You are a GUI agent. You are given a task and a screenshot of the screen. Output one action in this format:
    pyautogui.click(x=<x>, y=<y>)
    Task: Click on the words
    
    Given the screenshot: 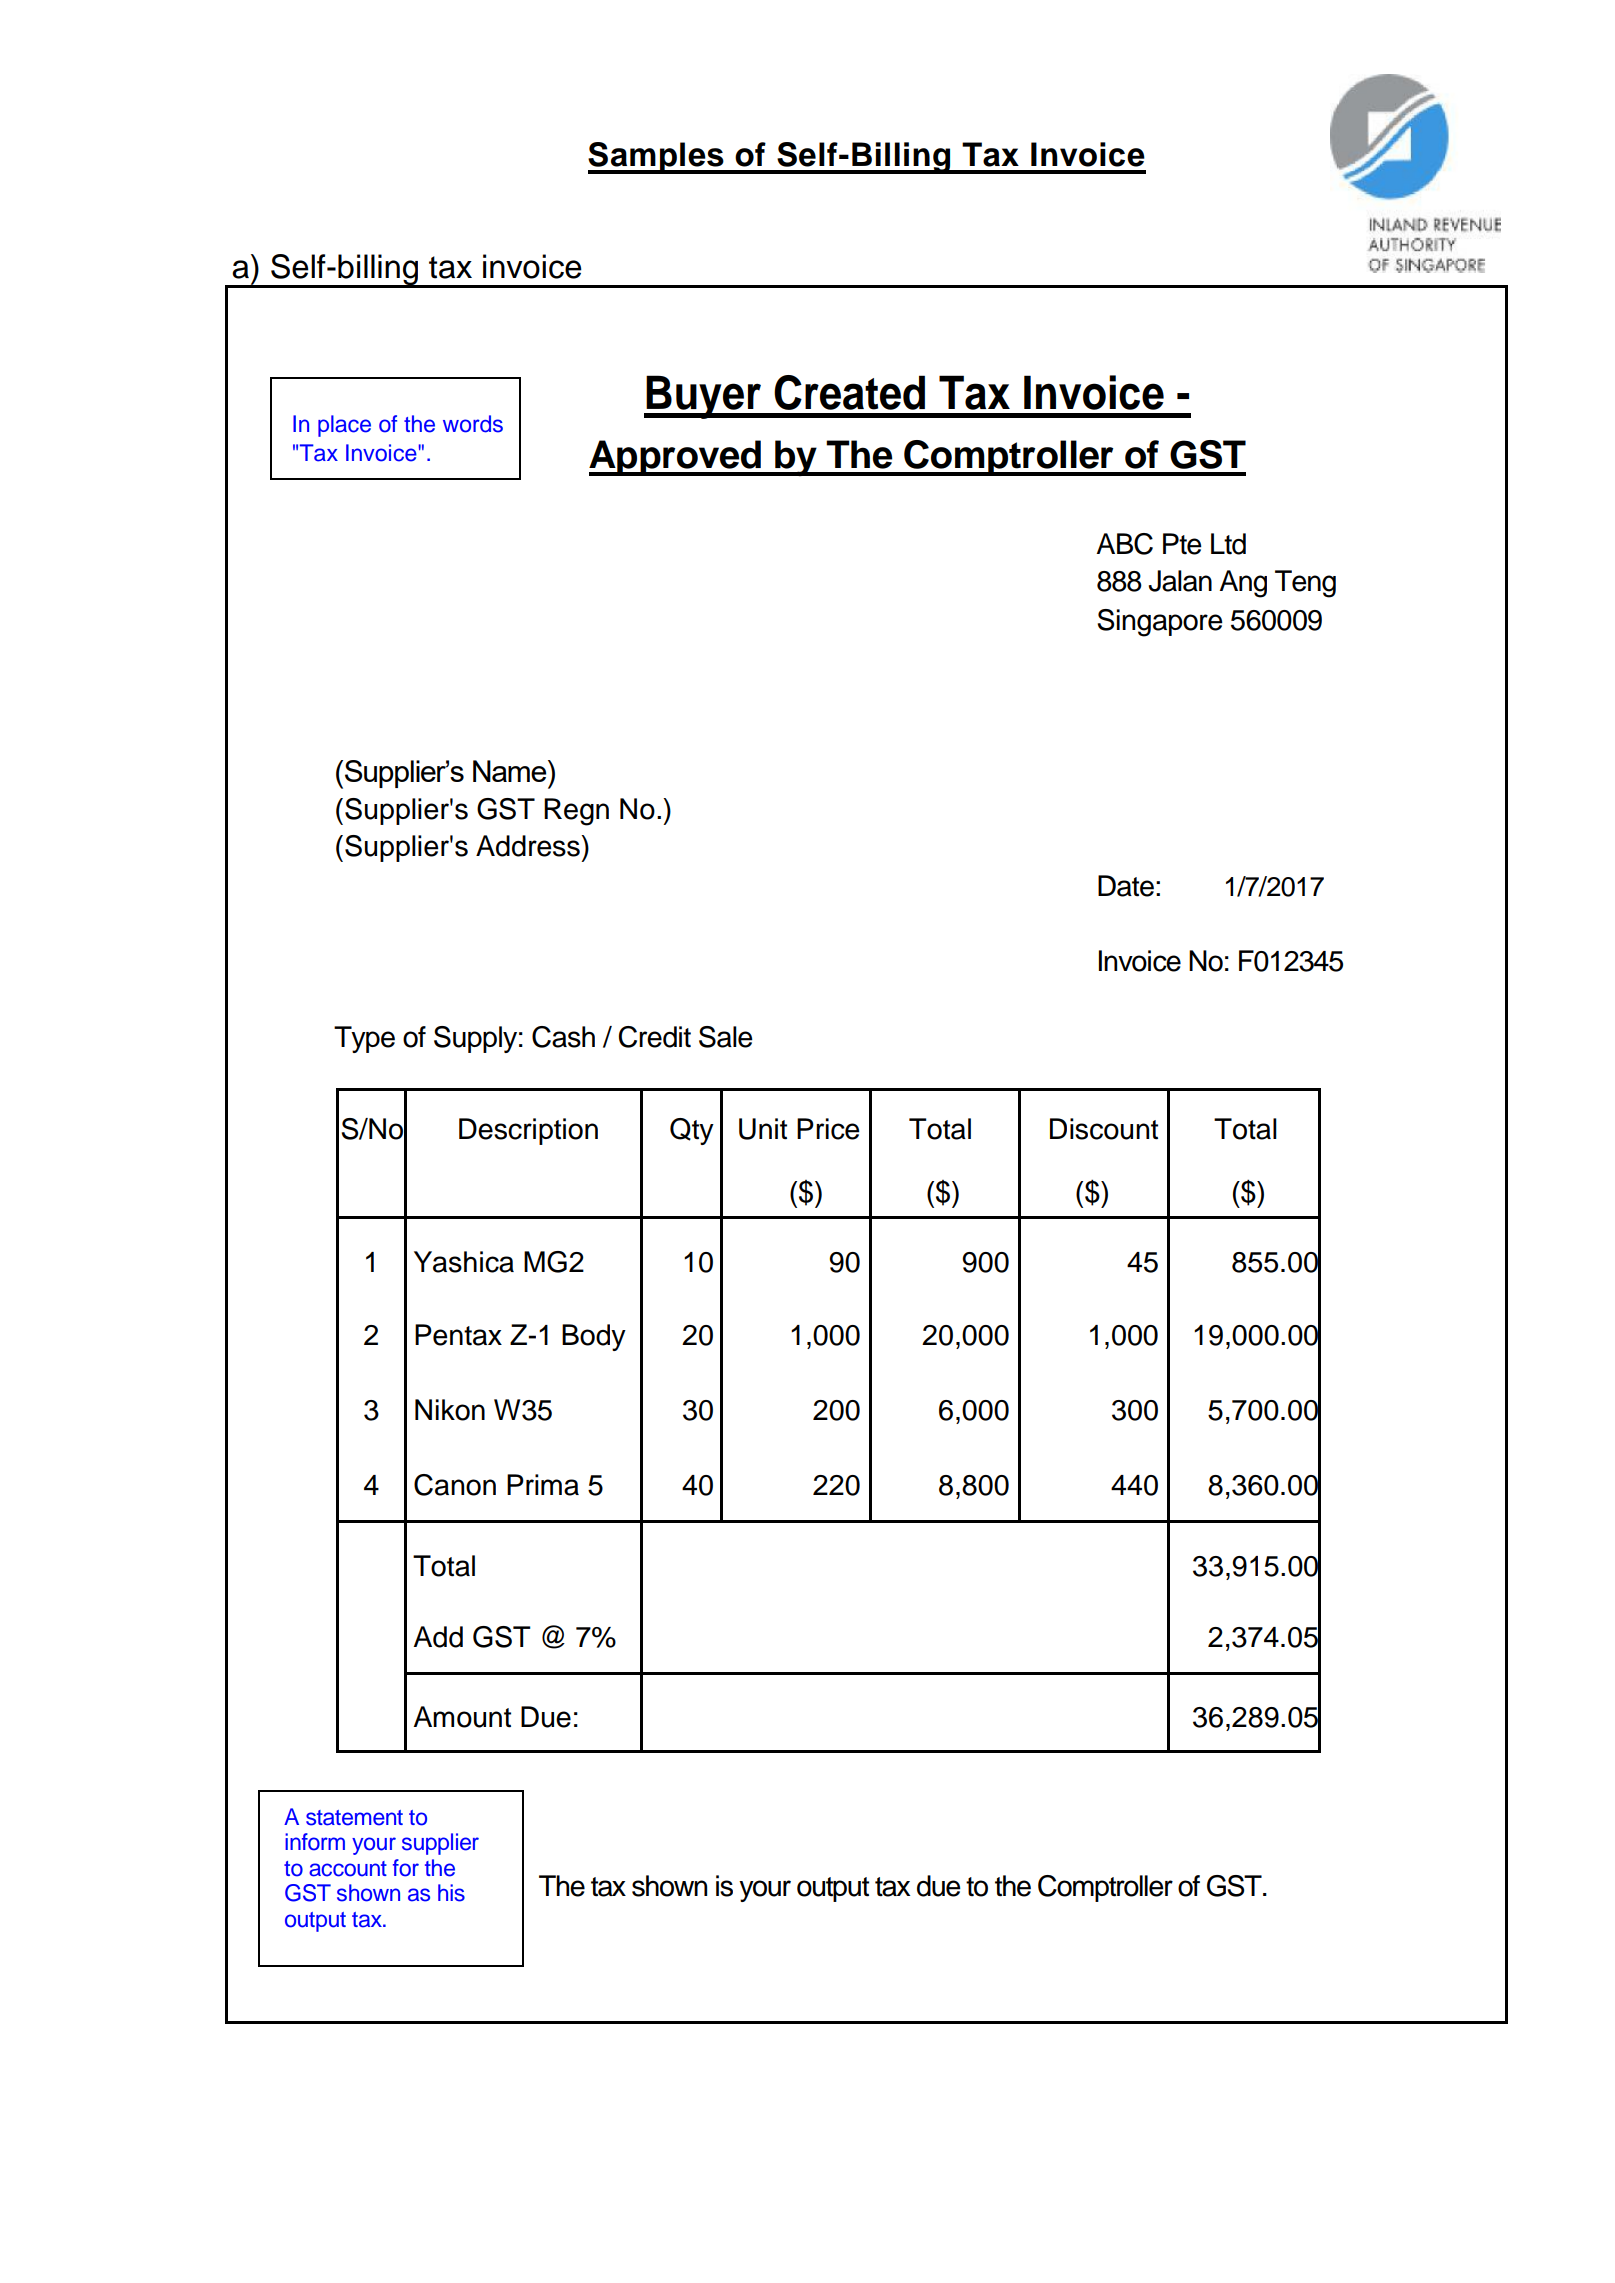 What is the action you would take?
    pyautogui.click(x=473, y=424)
